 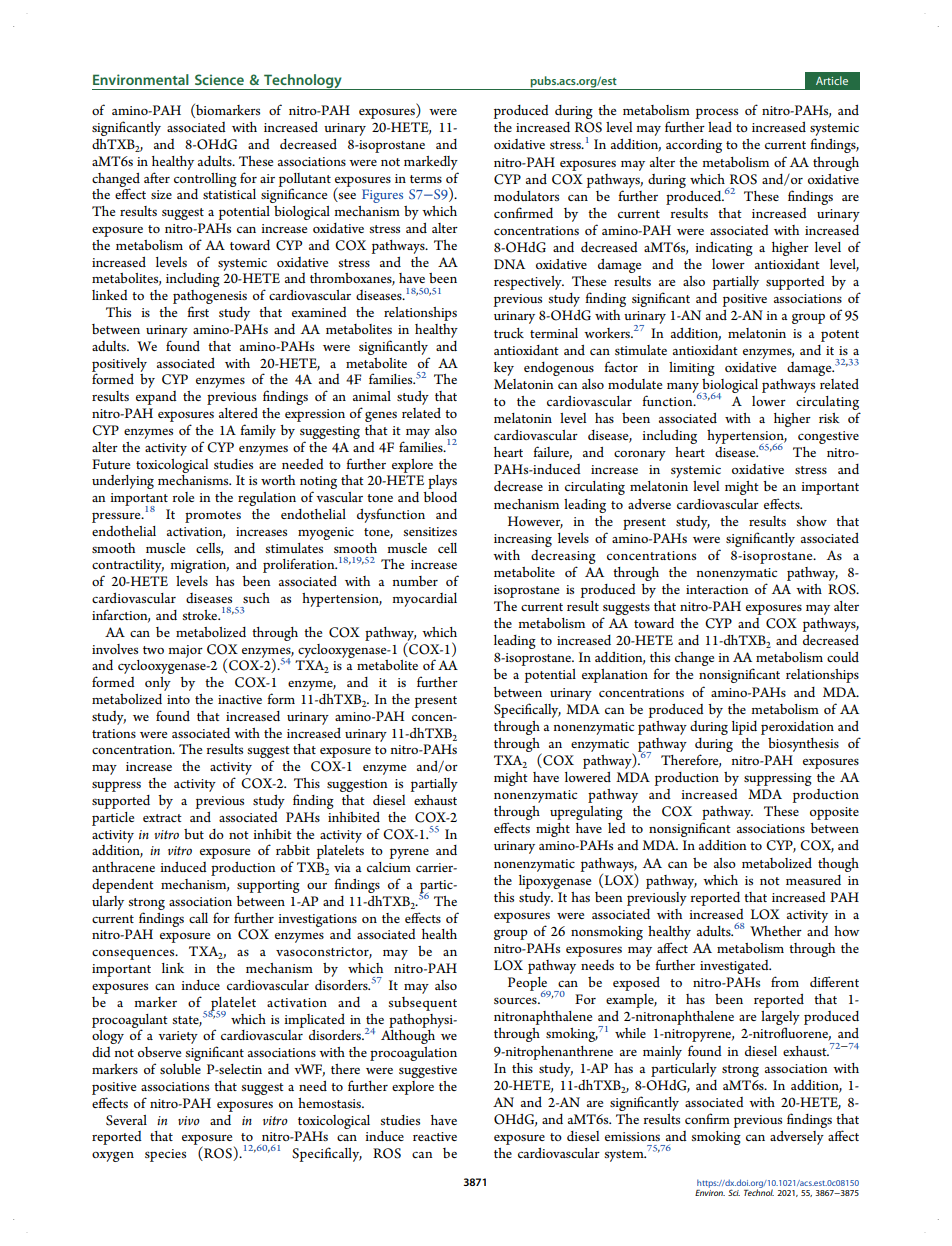 I want to click on interaction, so click(x=717, y=589).
